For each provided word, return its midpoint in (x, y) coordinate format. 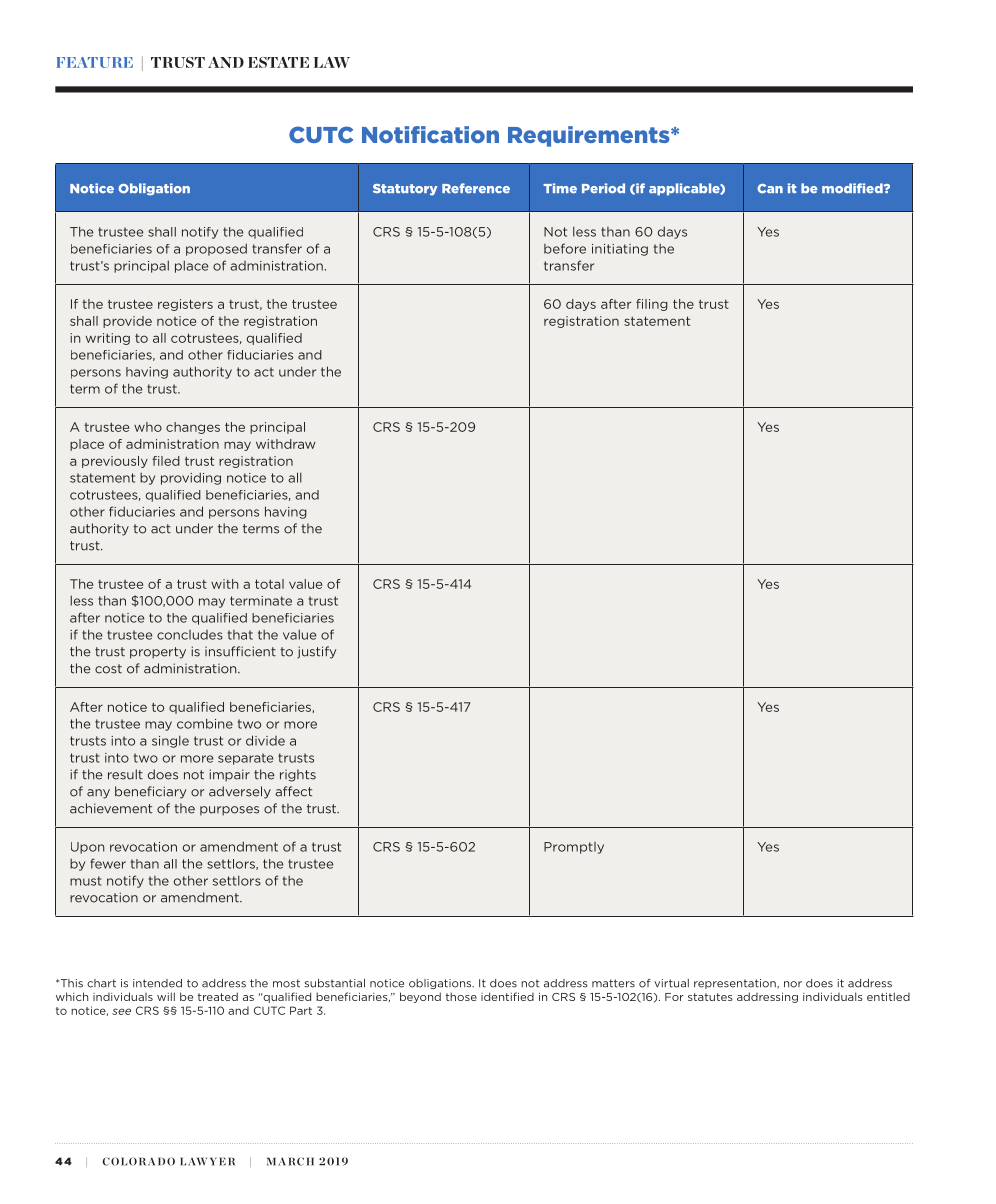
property (158, 653)
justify (316, 652)
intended (157, 983)
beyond (420, 997)
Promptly (574, 848)
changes (193, 428)
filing (652, 305)
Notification (430, 134)
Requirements (590, 136)
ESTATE (278, 62)
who (148, 427)
